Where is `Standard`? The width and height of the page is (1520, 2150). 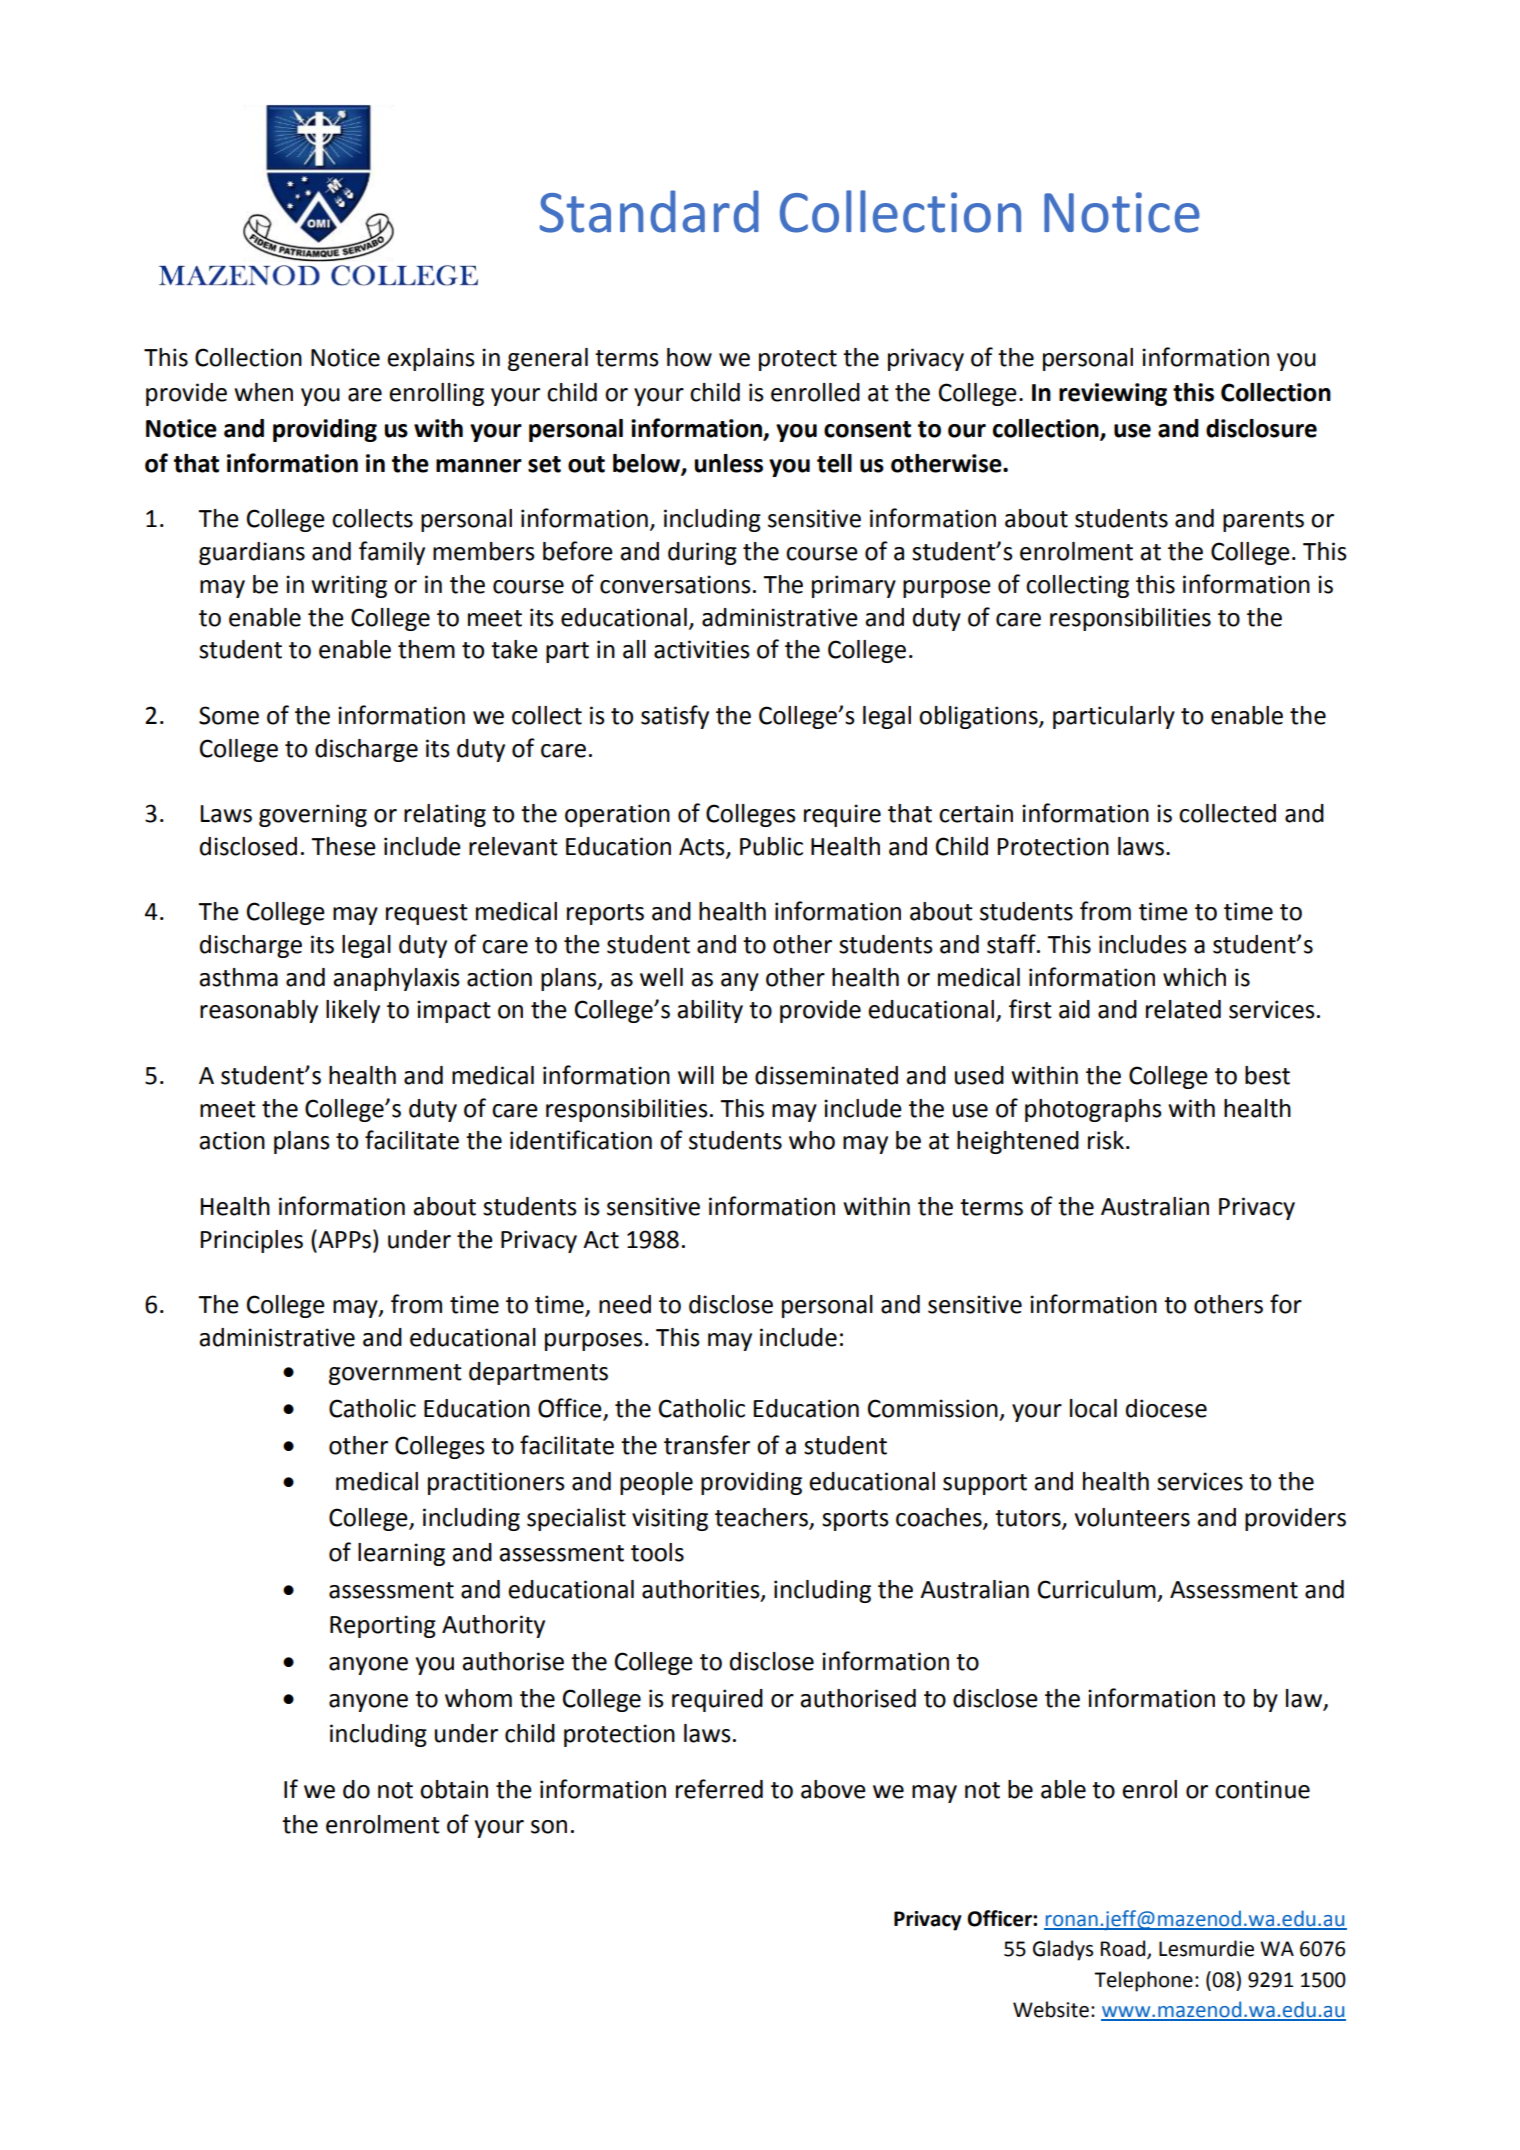
Standard is located at coordinates (649, 211).
